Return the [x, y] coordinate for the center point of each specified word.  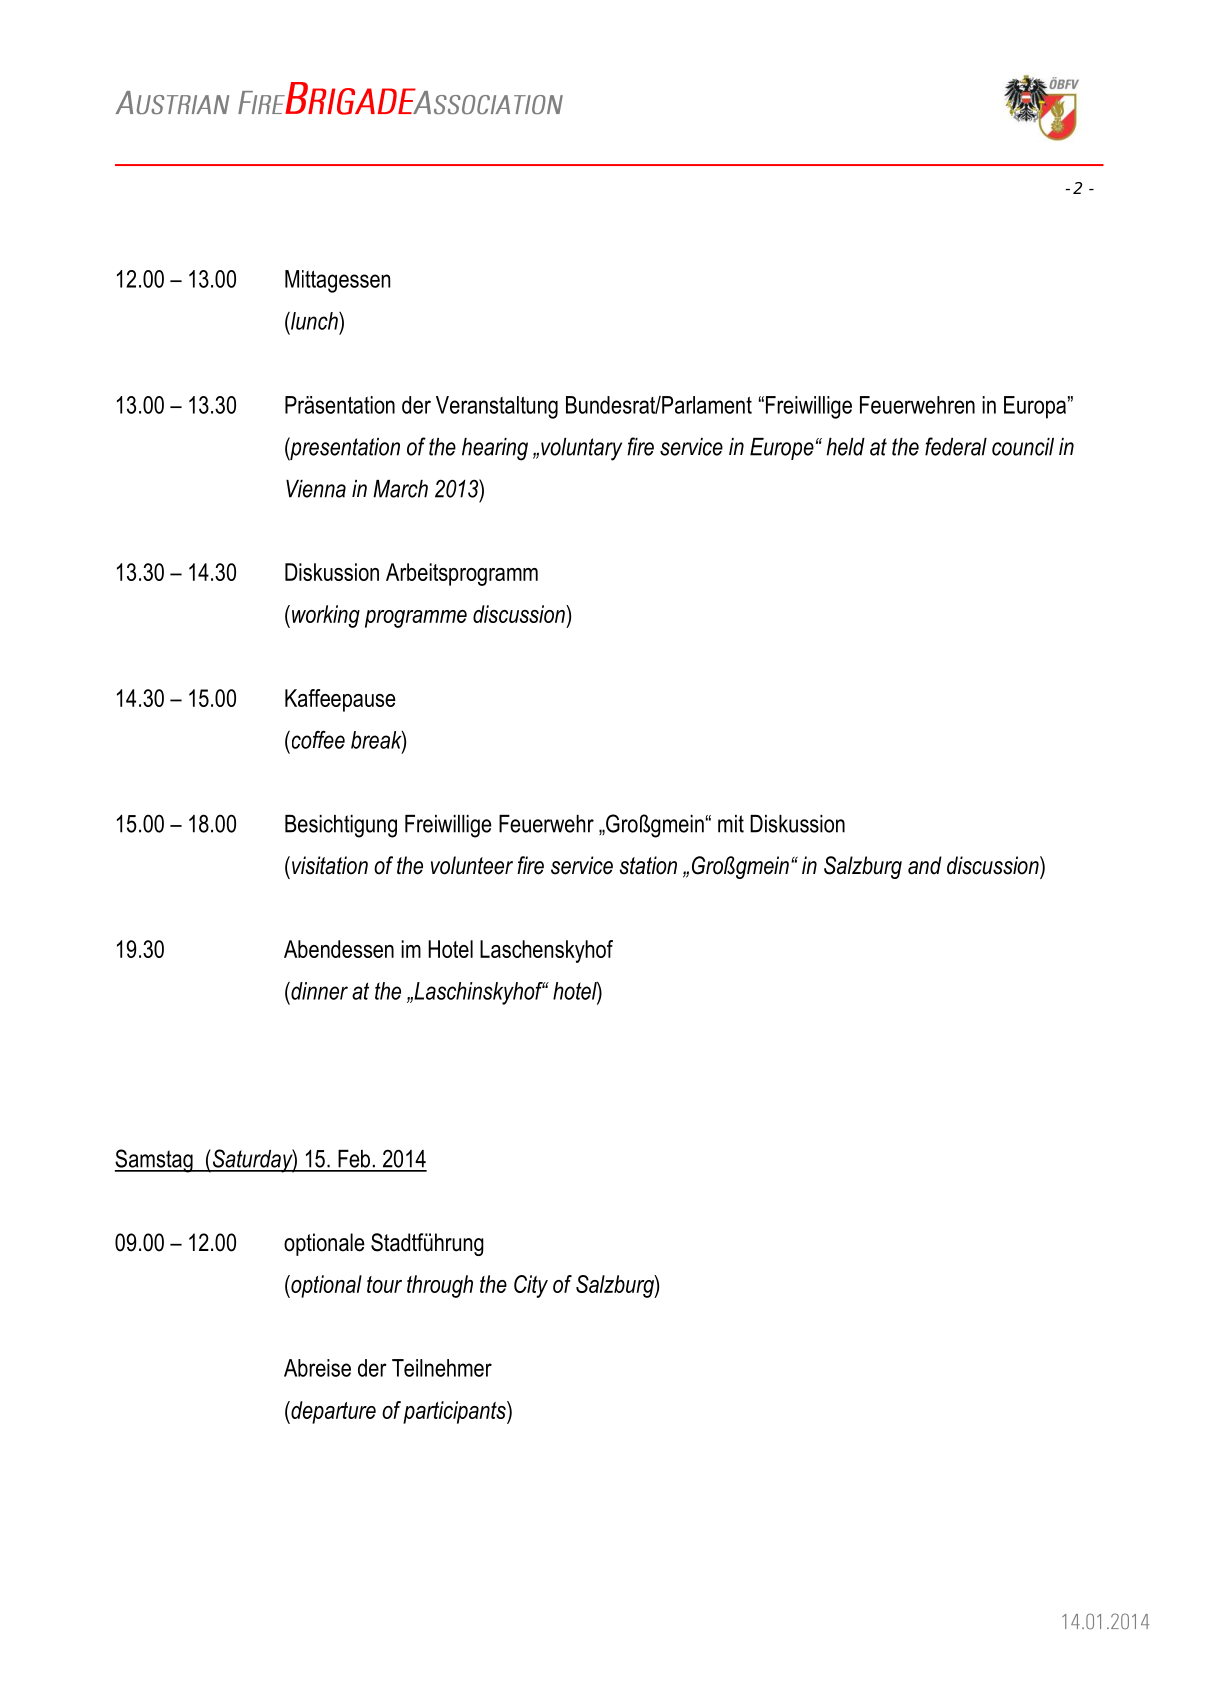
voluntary [581, 449]
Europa [1035, 407]
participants [455, 1412]
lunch [314, 321]
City [531, 1286]
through [440, 1286]
